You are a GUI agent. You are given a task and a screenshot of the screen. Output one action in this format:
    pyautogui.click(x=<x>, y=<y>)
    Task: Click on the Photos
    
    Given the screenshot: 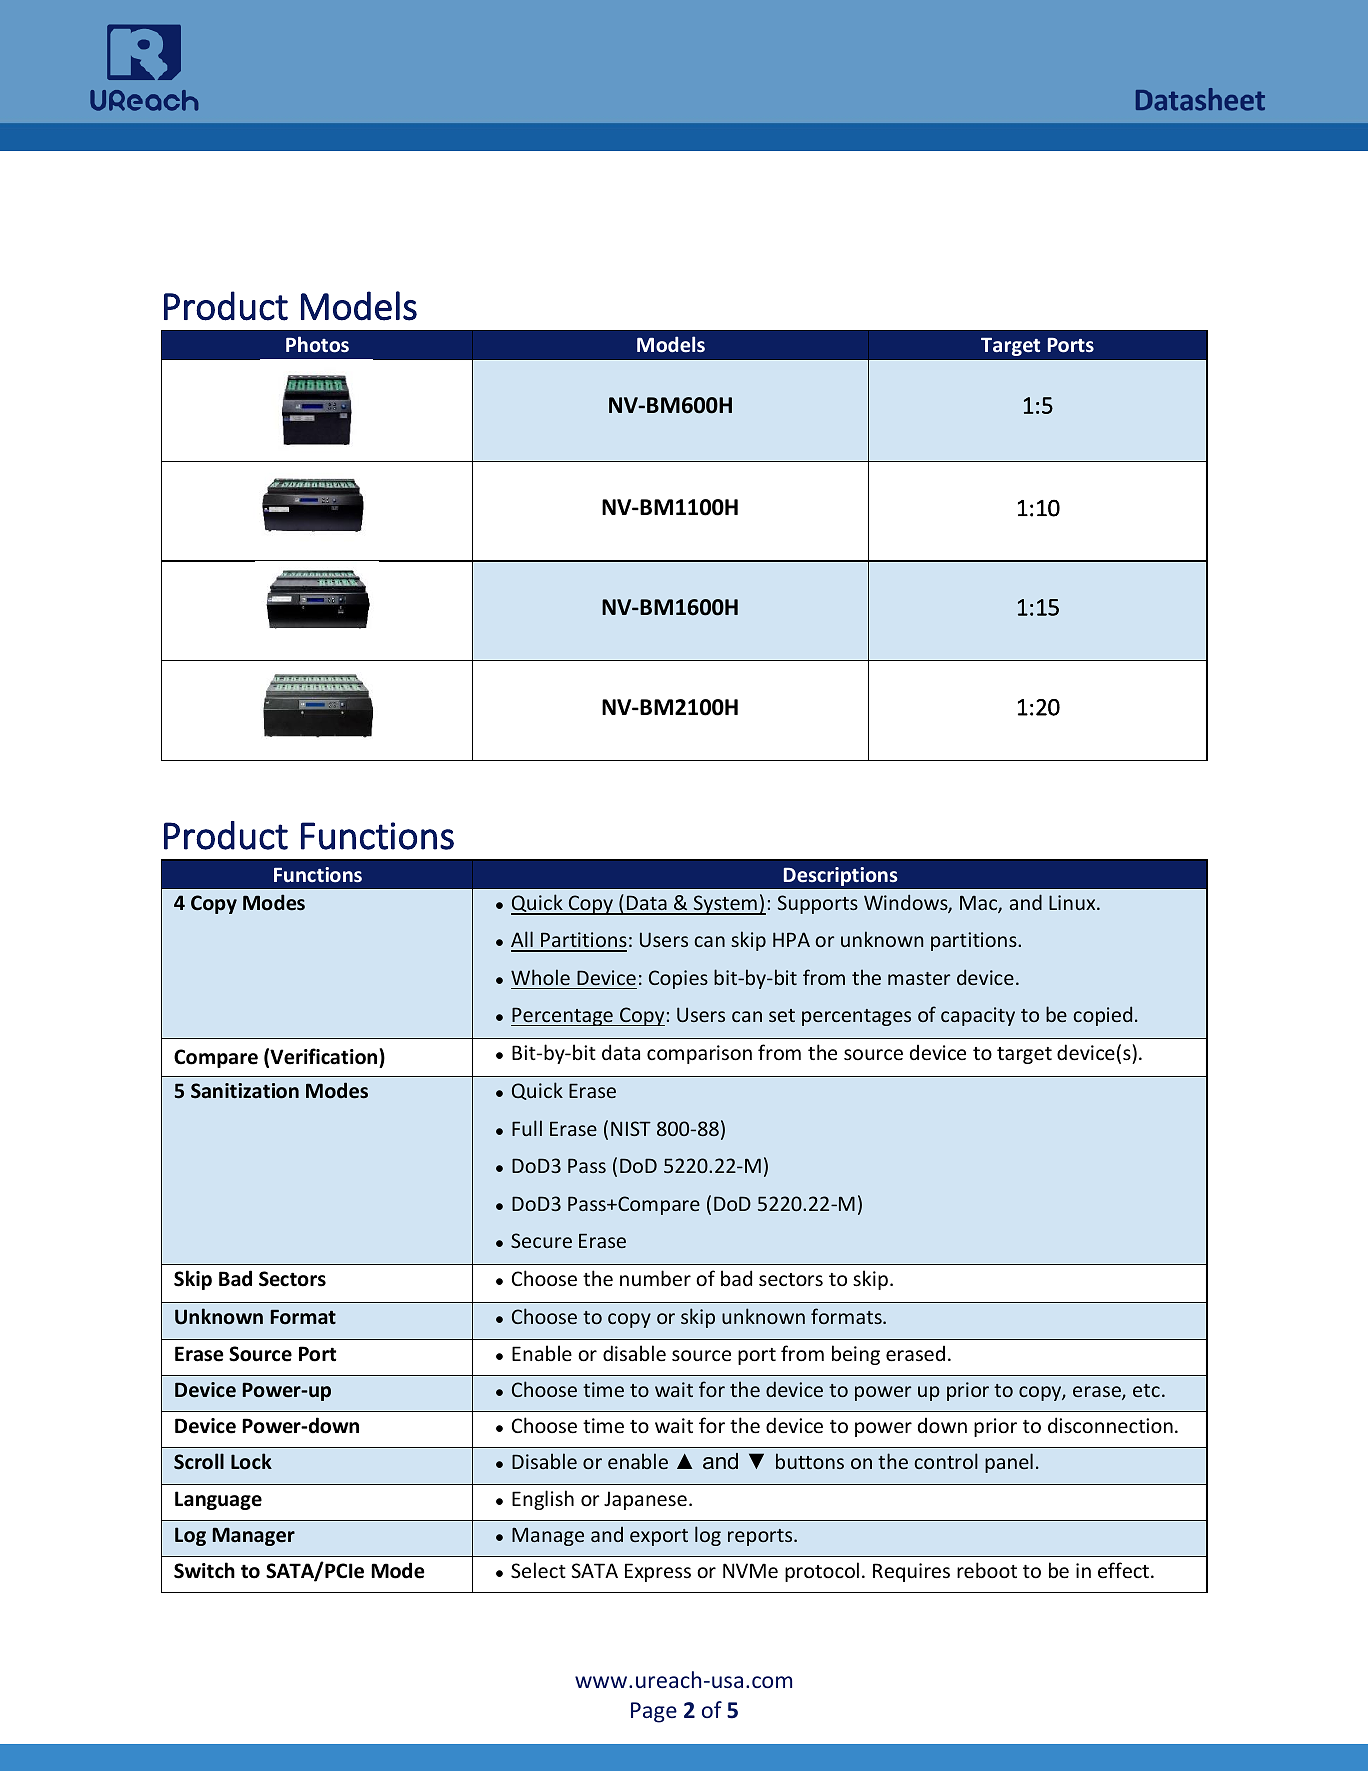 What is the action you would take?
    pyautogui.click(x=317, y=344)
